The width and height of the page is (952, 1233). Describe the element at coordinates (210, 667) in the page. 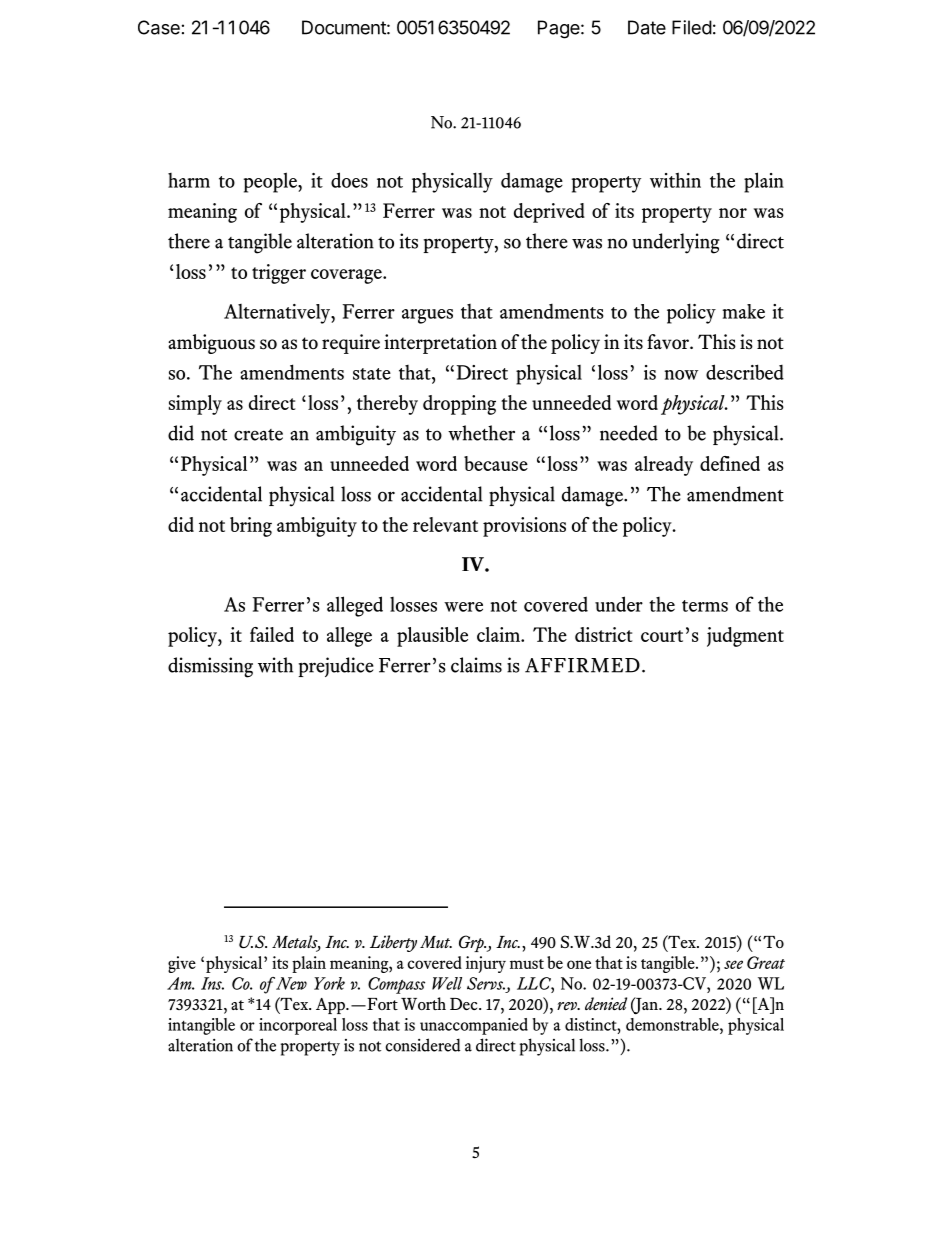

I see `dismissing` at that location.
